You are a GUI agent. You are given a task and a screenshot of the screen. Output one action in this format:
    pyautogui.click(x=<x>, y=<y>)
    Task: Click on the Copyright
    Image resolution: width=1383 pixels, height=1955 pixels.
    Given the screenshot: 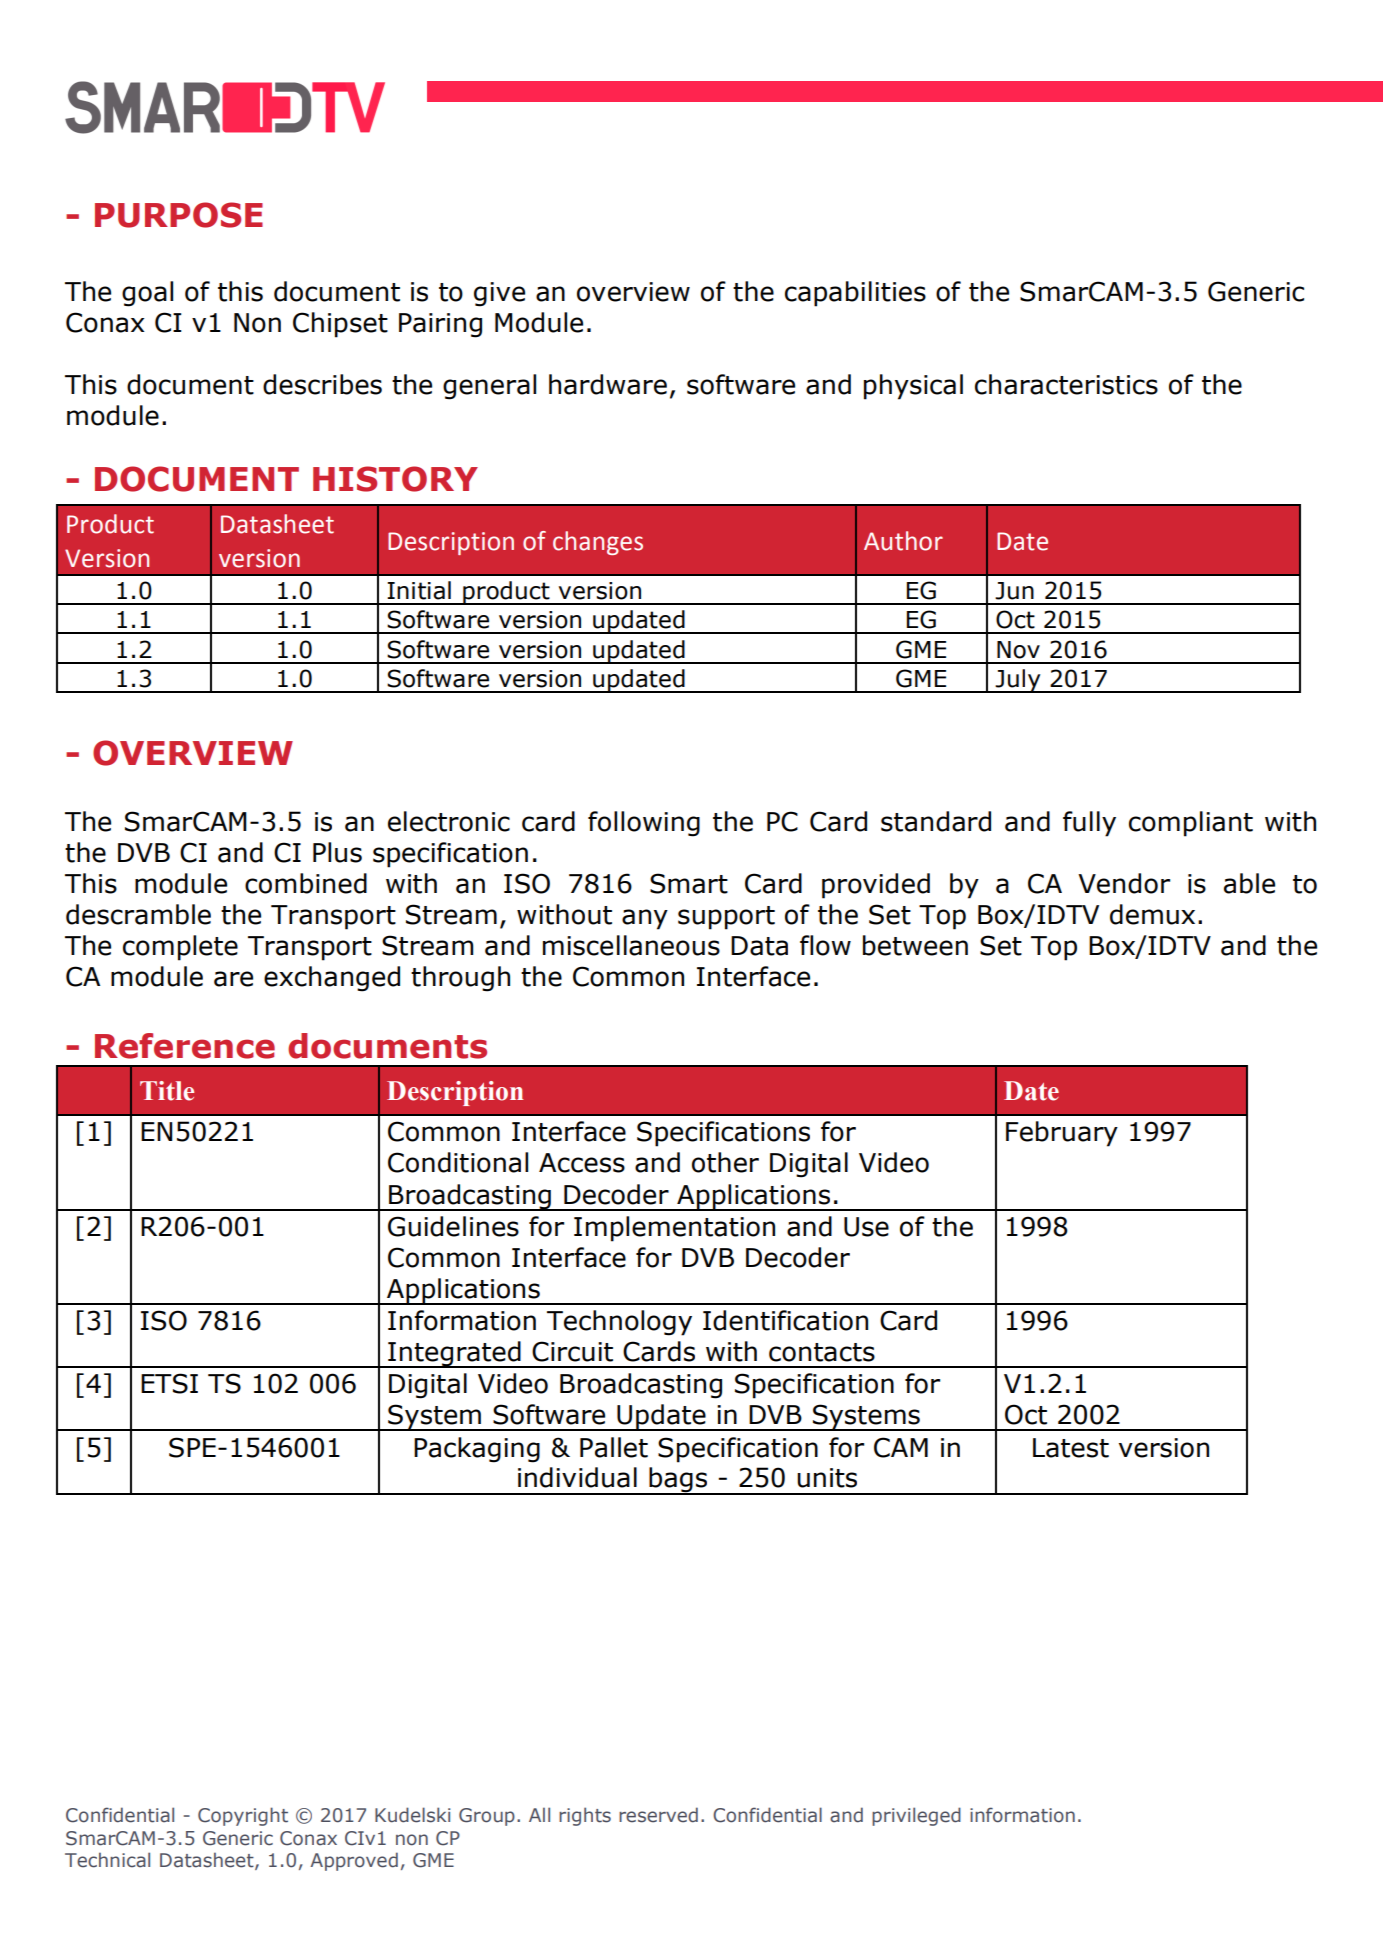 What is the action you would take?
    pyautogui.click(x=243, y=1816)
